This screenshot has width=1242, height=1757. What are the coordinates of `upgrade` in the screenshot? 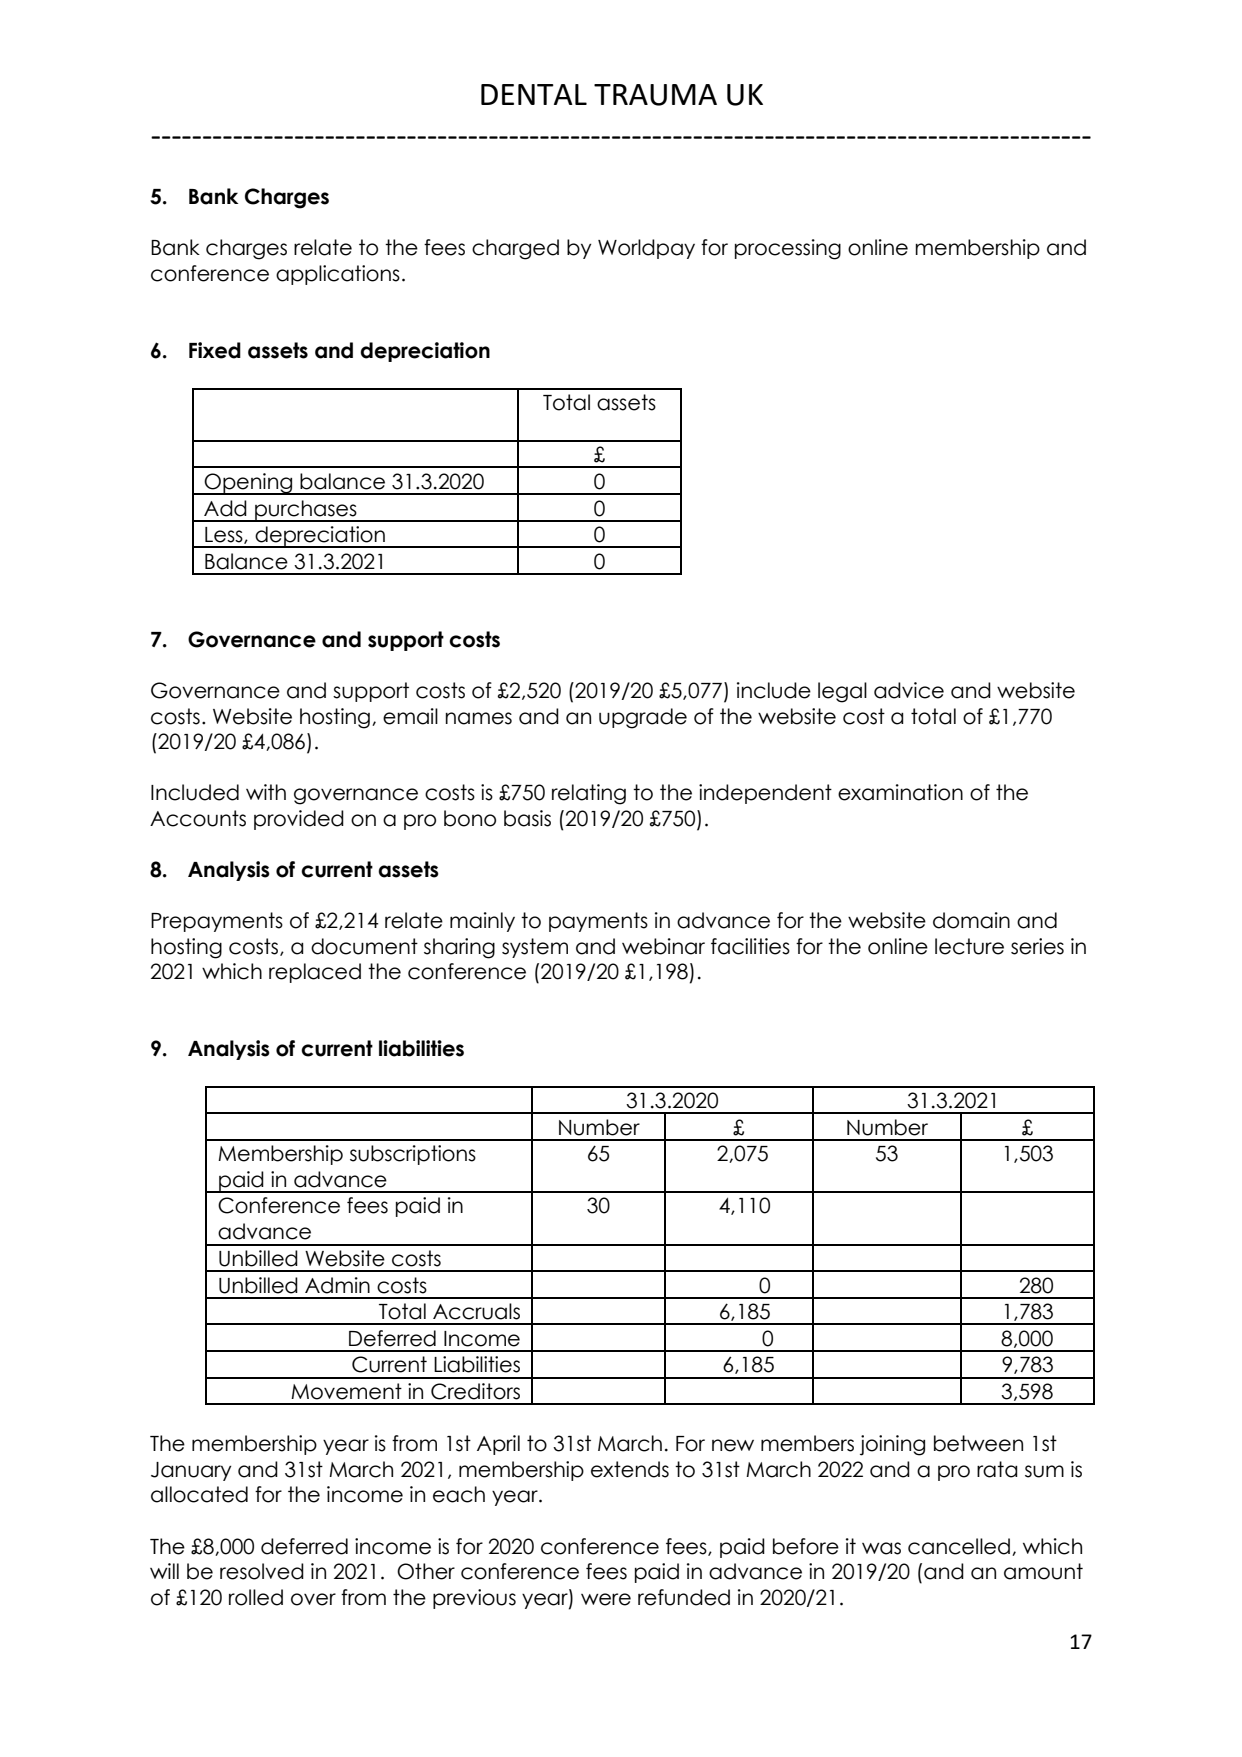 It's located at (643, 718).
